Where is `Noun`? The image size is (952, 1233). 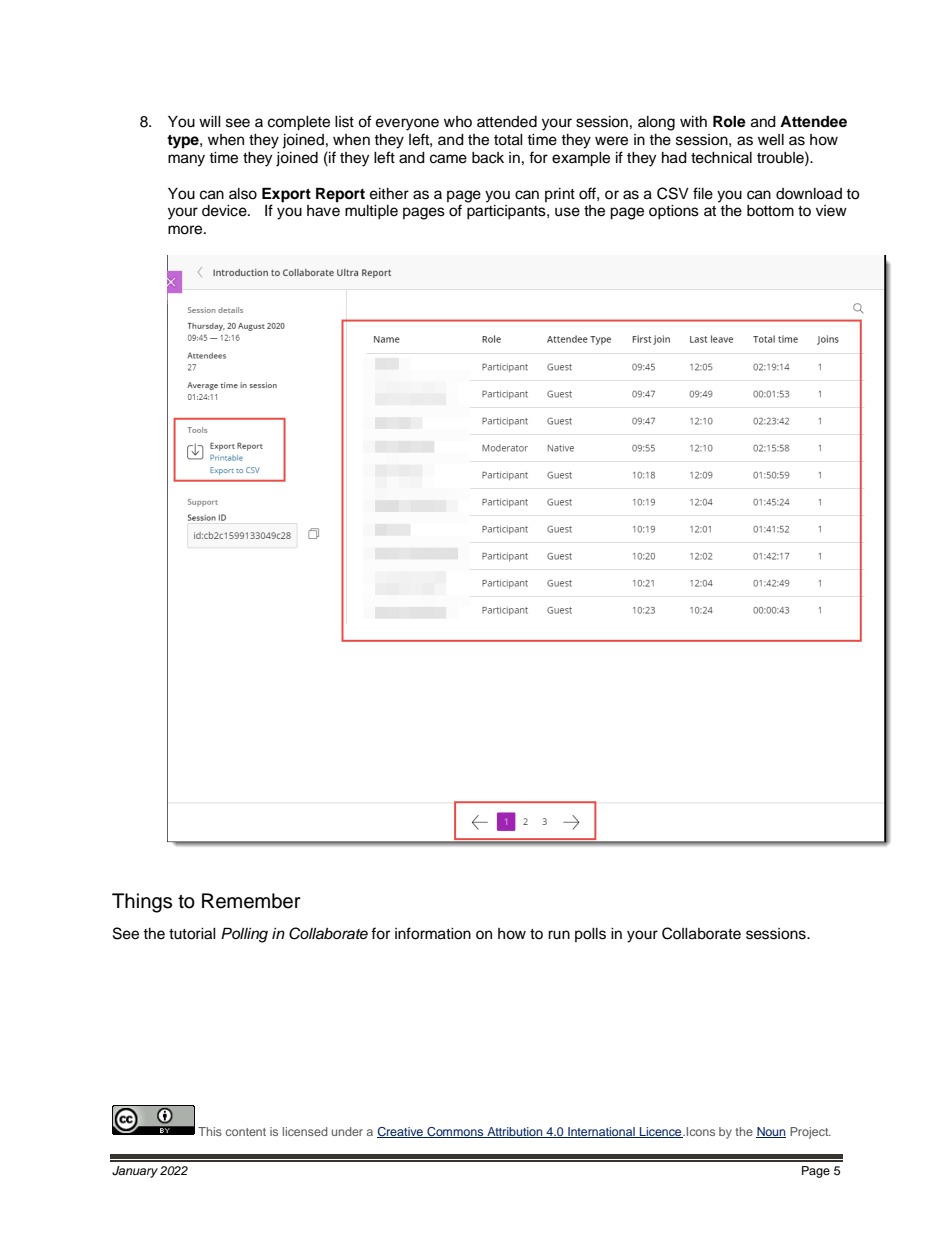 Noun is located at coordinates (771, 1132).
